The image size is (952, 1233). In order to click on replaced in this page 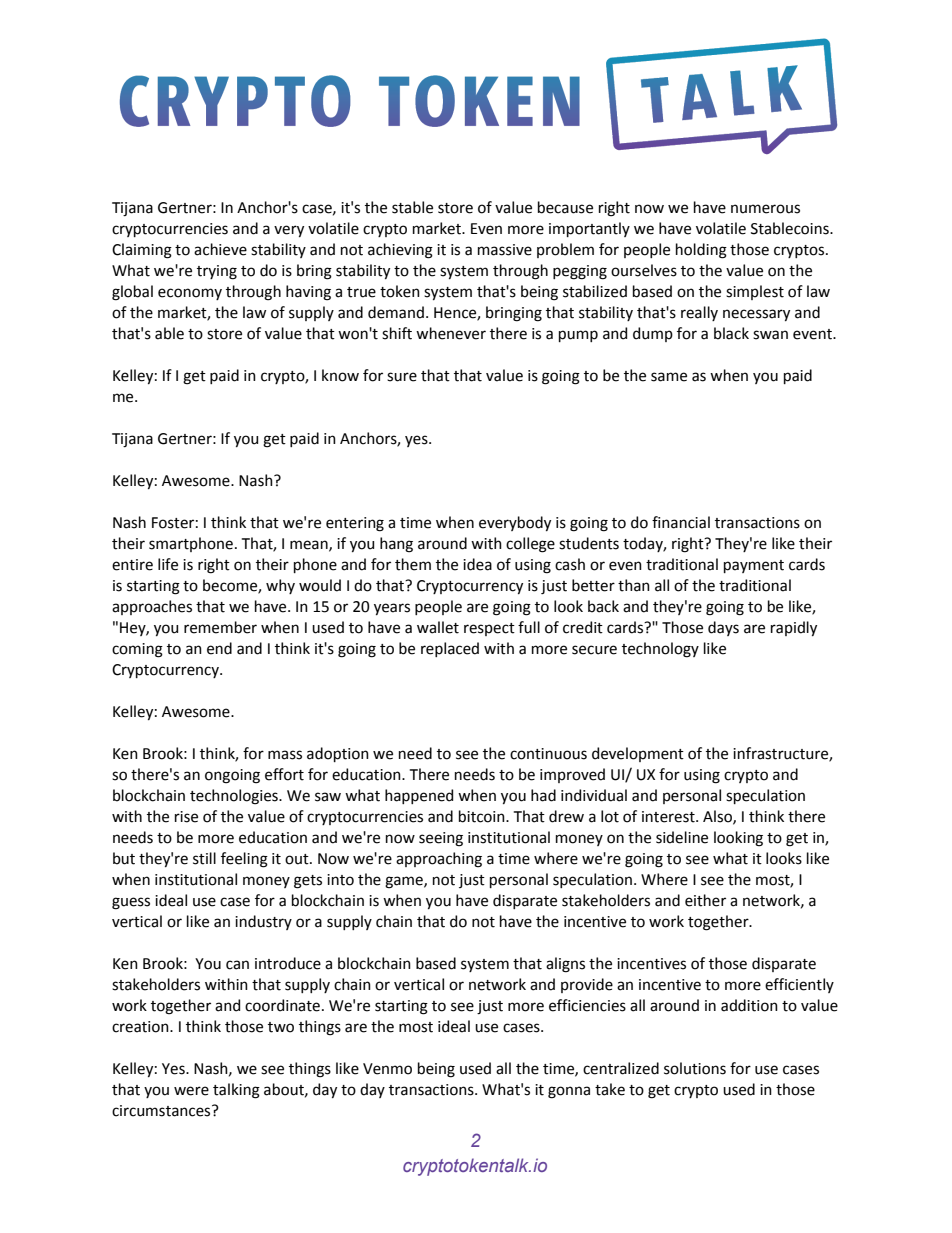, I will do `click(450, 649)`.
